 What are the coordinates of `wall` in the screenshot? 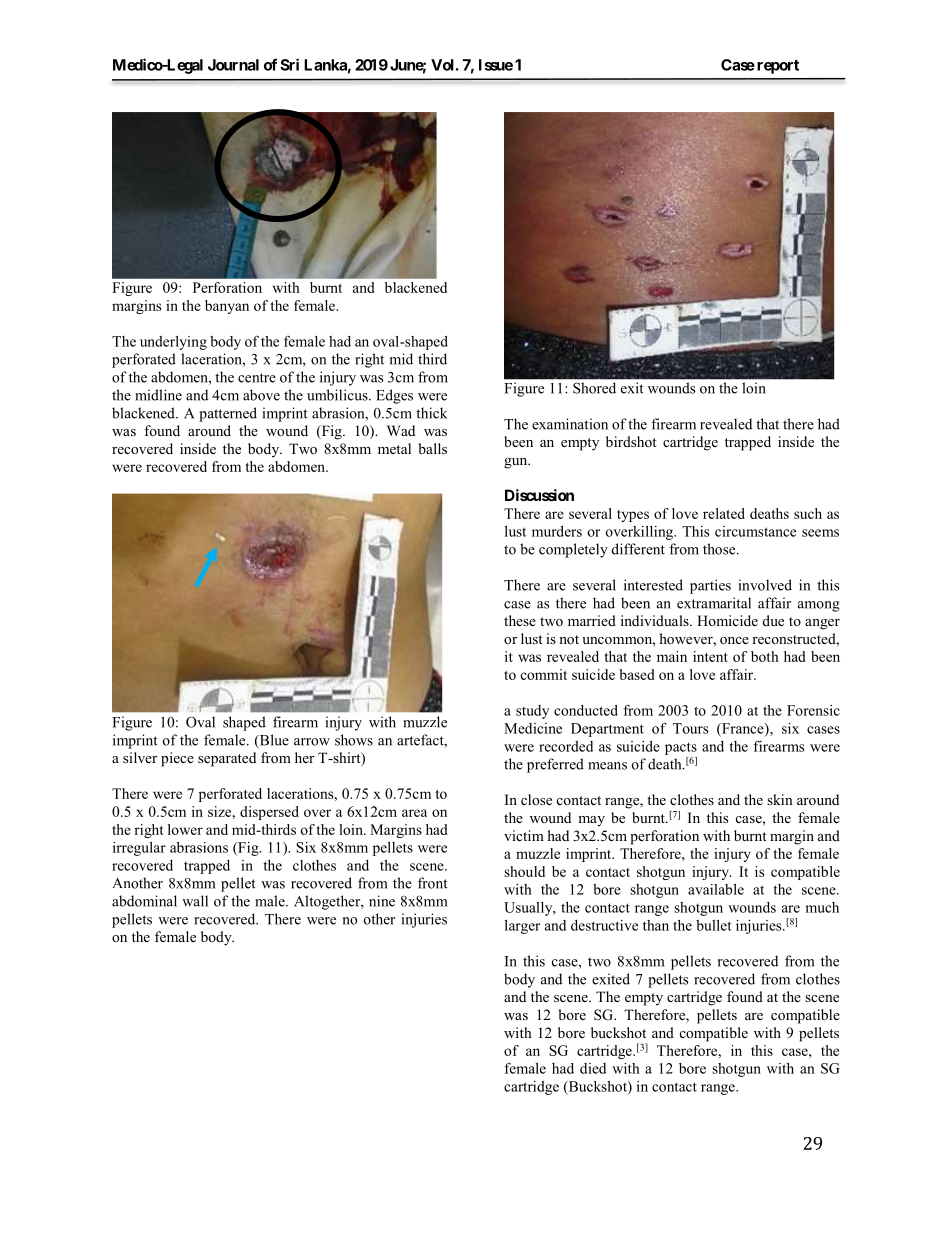 It's located at (195, 901).
